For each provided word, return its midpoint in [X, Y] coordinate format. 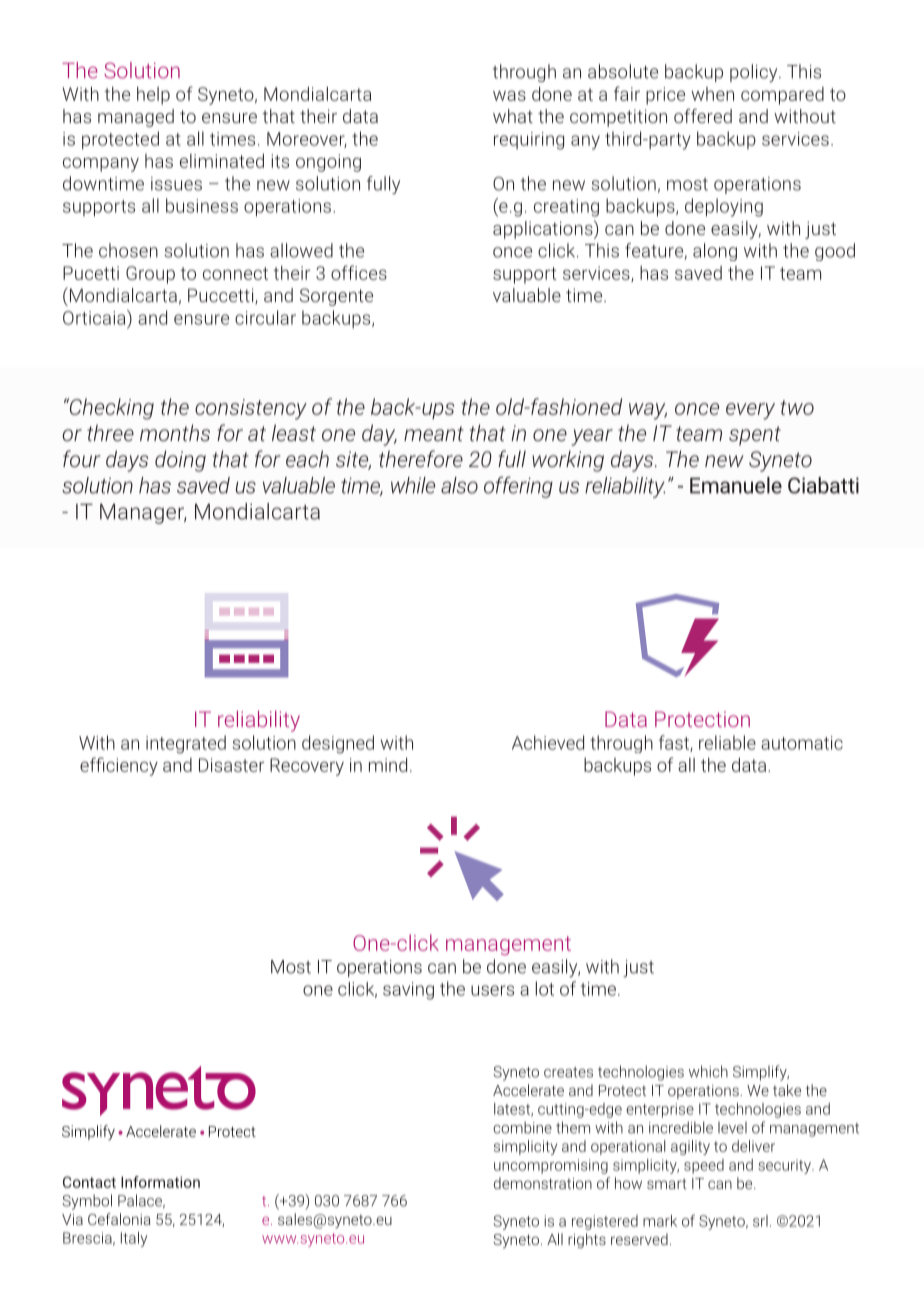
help [153, 96]
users [492, 990]
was [509, 95]
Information [160, 1182]
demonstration [543, 1183]
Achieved [548, 742]
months [175, 432]
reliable [727, 742]
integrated [186, 744]
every [750, 411]
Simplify [761, 1073]
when [712, 94]
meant [433, 433]
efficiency [119, 766]
